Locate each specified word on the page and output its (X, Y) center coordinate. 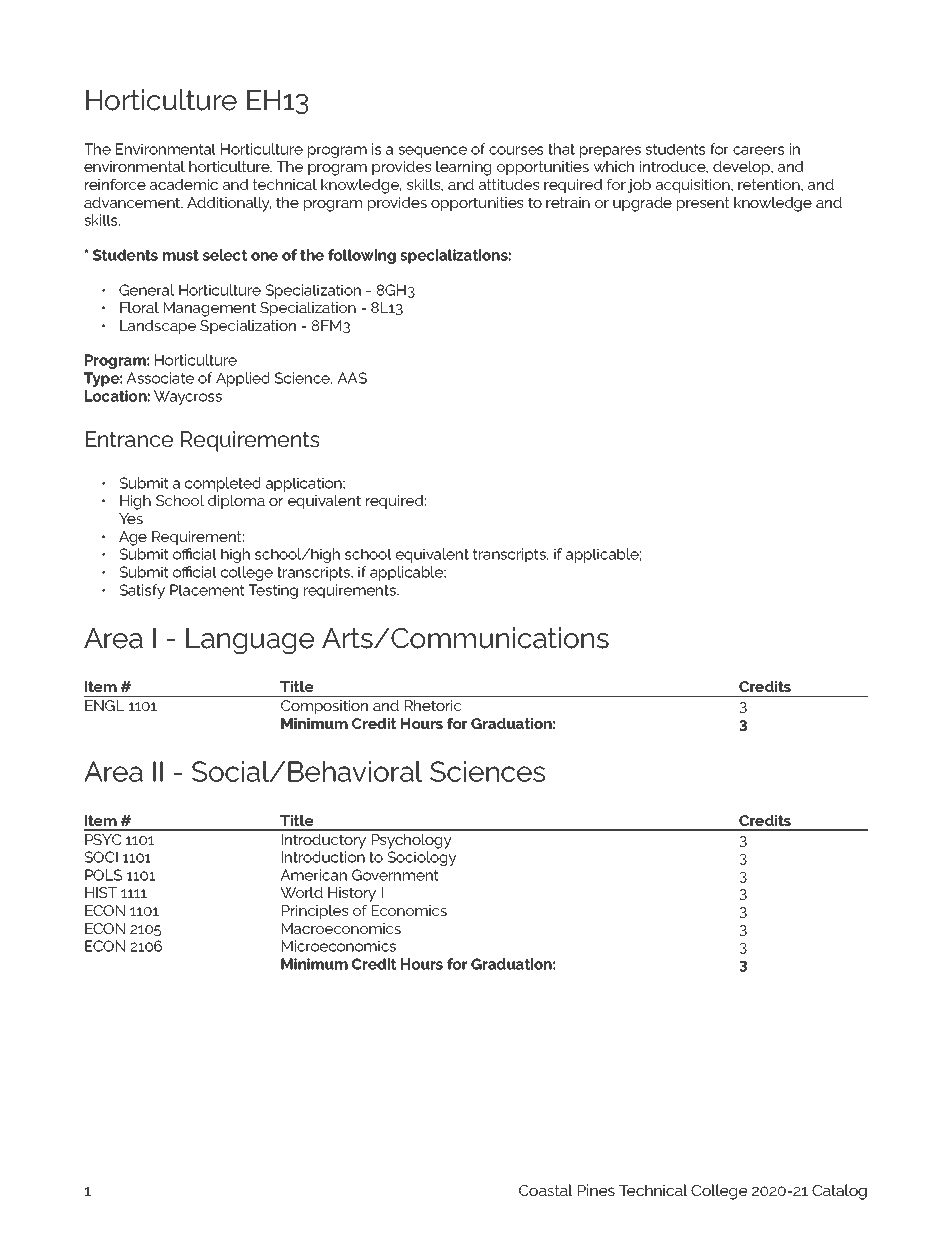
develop (742, 168)
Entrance (129, 439)
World (301, 892)
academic (184, 184)
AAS (352, 378)
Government (395, 875)
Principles (315, 912)
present (703, 204)
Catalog (839, 1192)
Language (250, 641)
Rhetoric (433, 705)
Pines (596, 1190)
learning (463, 168)
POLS (103, 875)
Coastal (545, 1190)
